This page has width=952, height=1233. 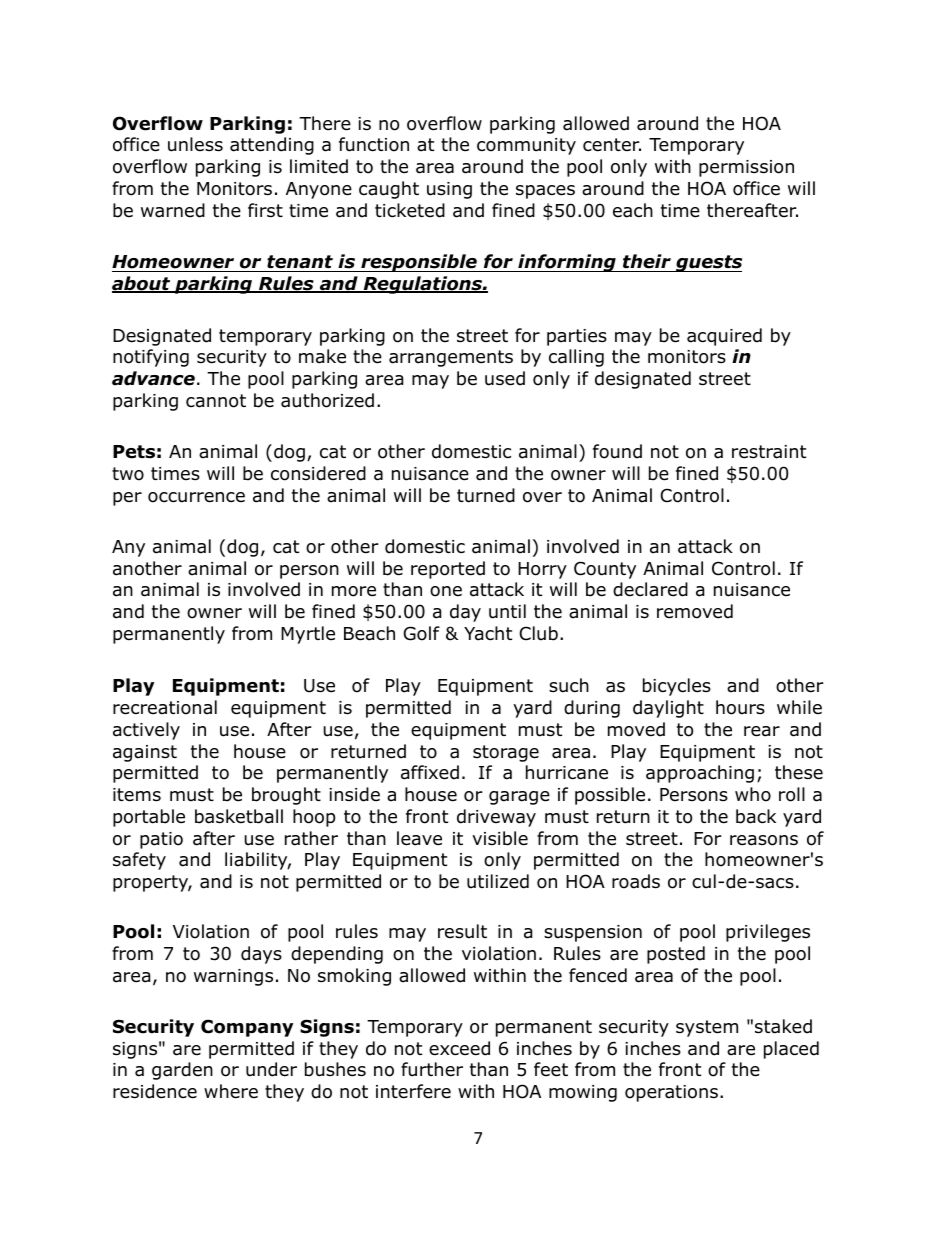 What do you see at coordinates (308, 635) in the page?
I see `Myrtle` at bounding box center [308, 635].
